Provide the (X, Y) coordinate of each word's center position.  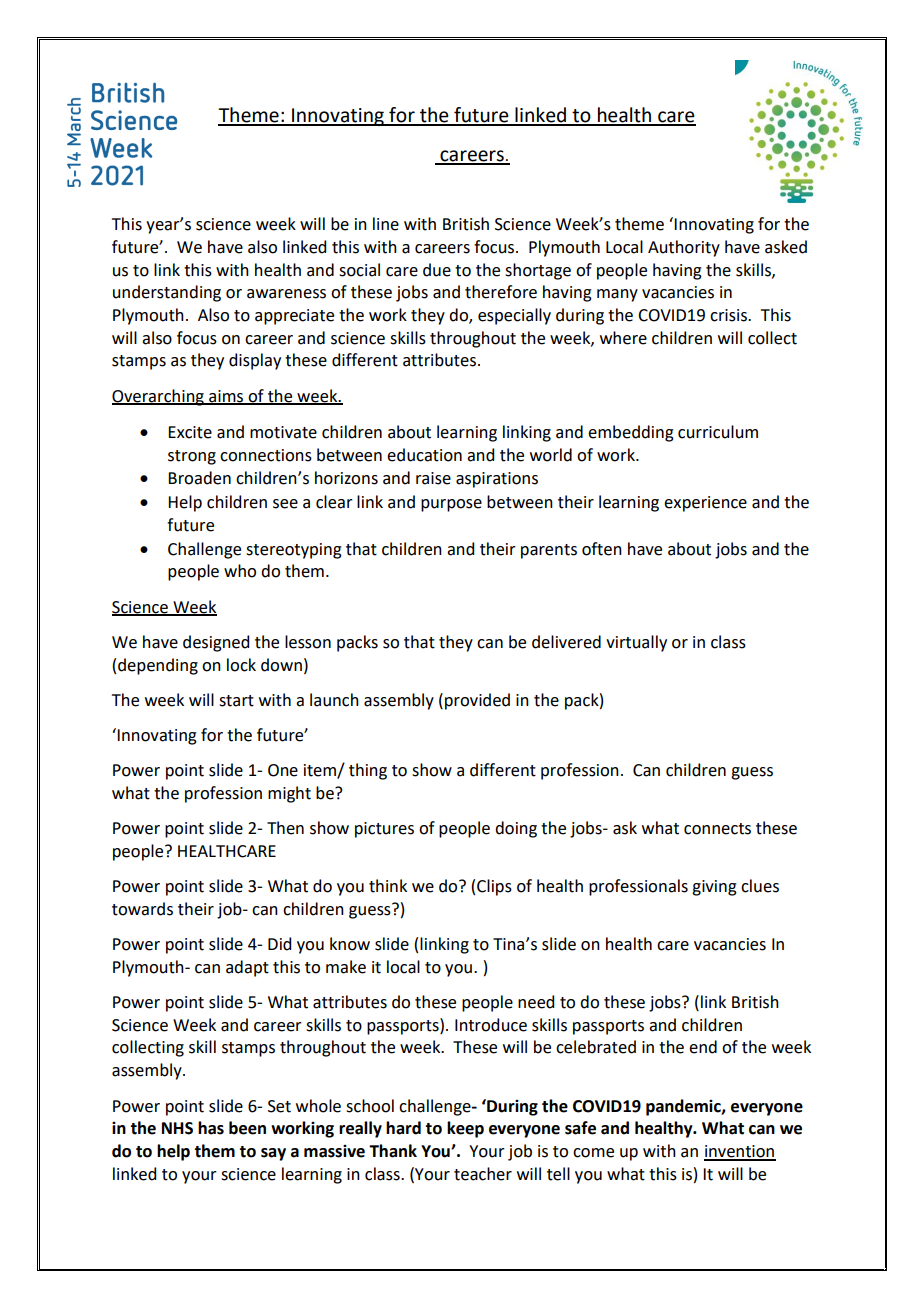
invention (740, 1152)
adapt (247, 968)
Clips (494, 887)
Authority (684, 248)
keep (465, 1129)
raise (433, 478)
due (437, 270)
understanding (167, 293)
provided (477, 701)
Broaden (199, 478)
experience (705, 504)
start (236, 701)
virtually (636, 643)
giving (714, 888)
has (211, 1128)
